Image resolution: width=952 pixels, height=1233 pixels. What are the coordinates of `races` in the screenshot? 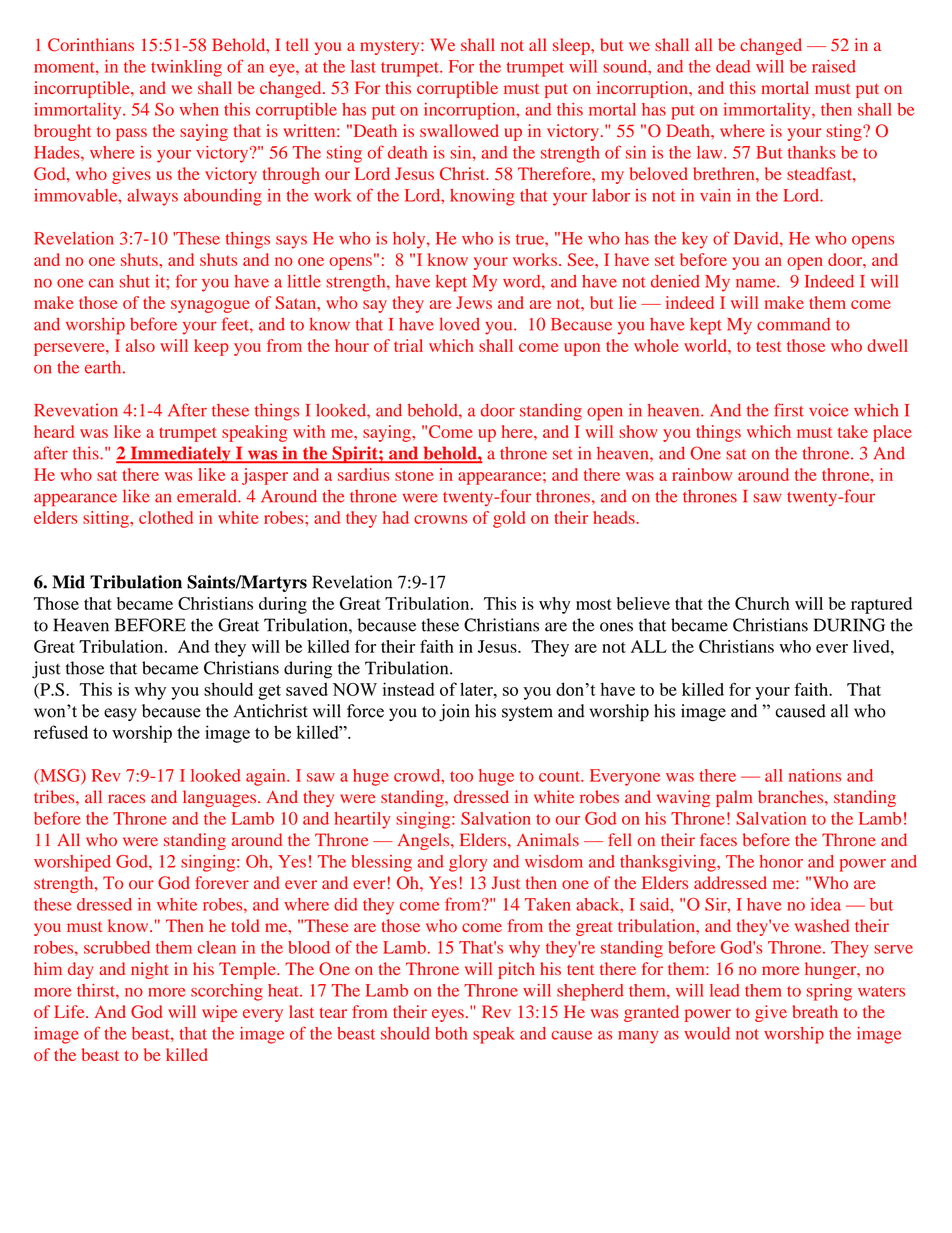 It's located at (126, 798).
